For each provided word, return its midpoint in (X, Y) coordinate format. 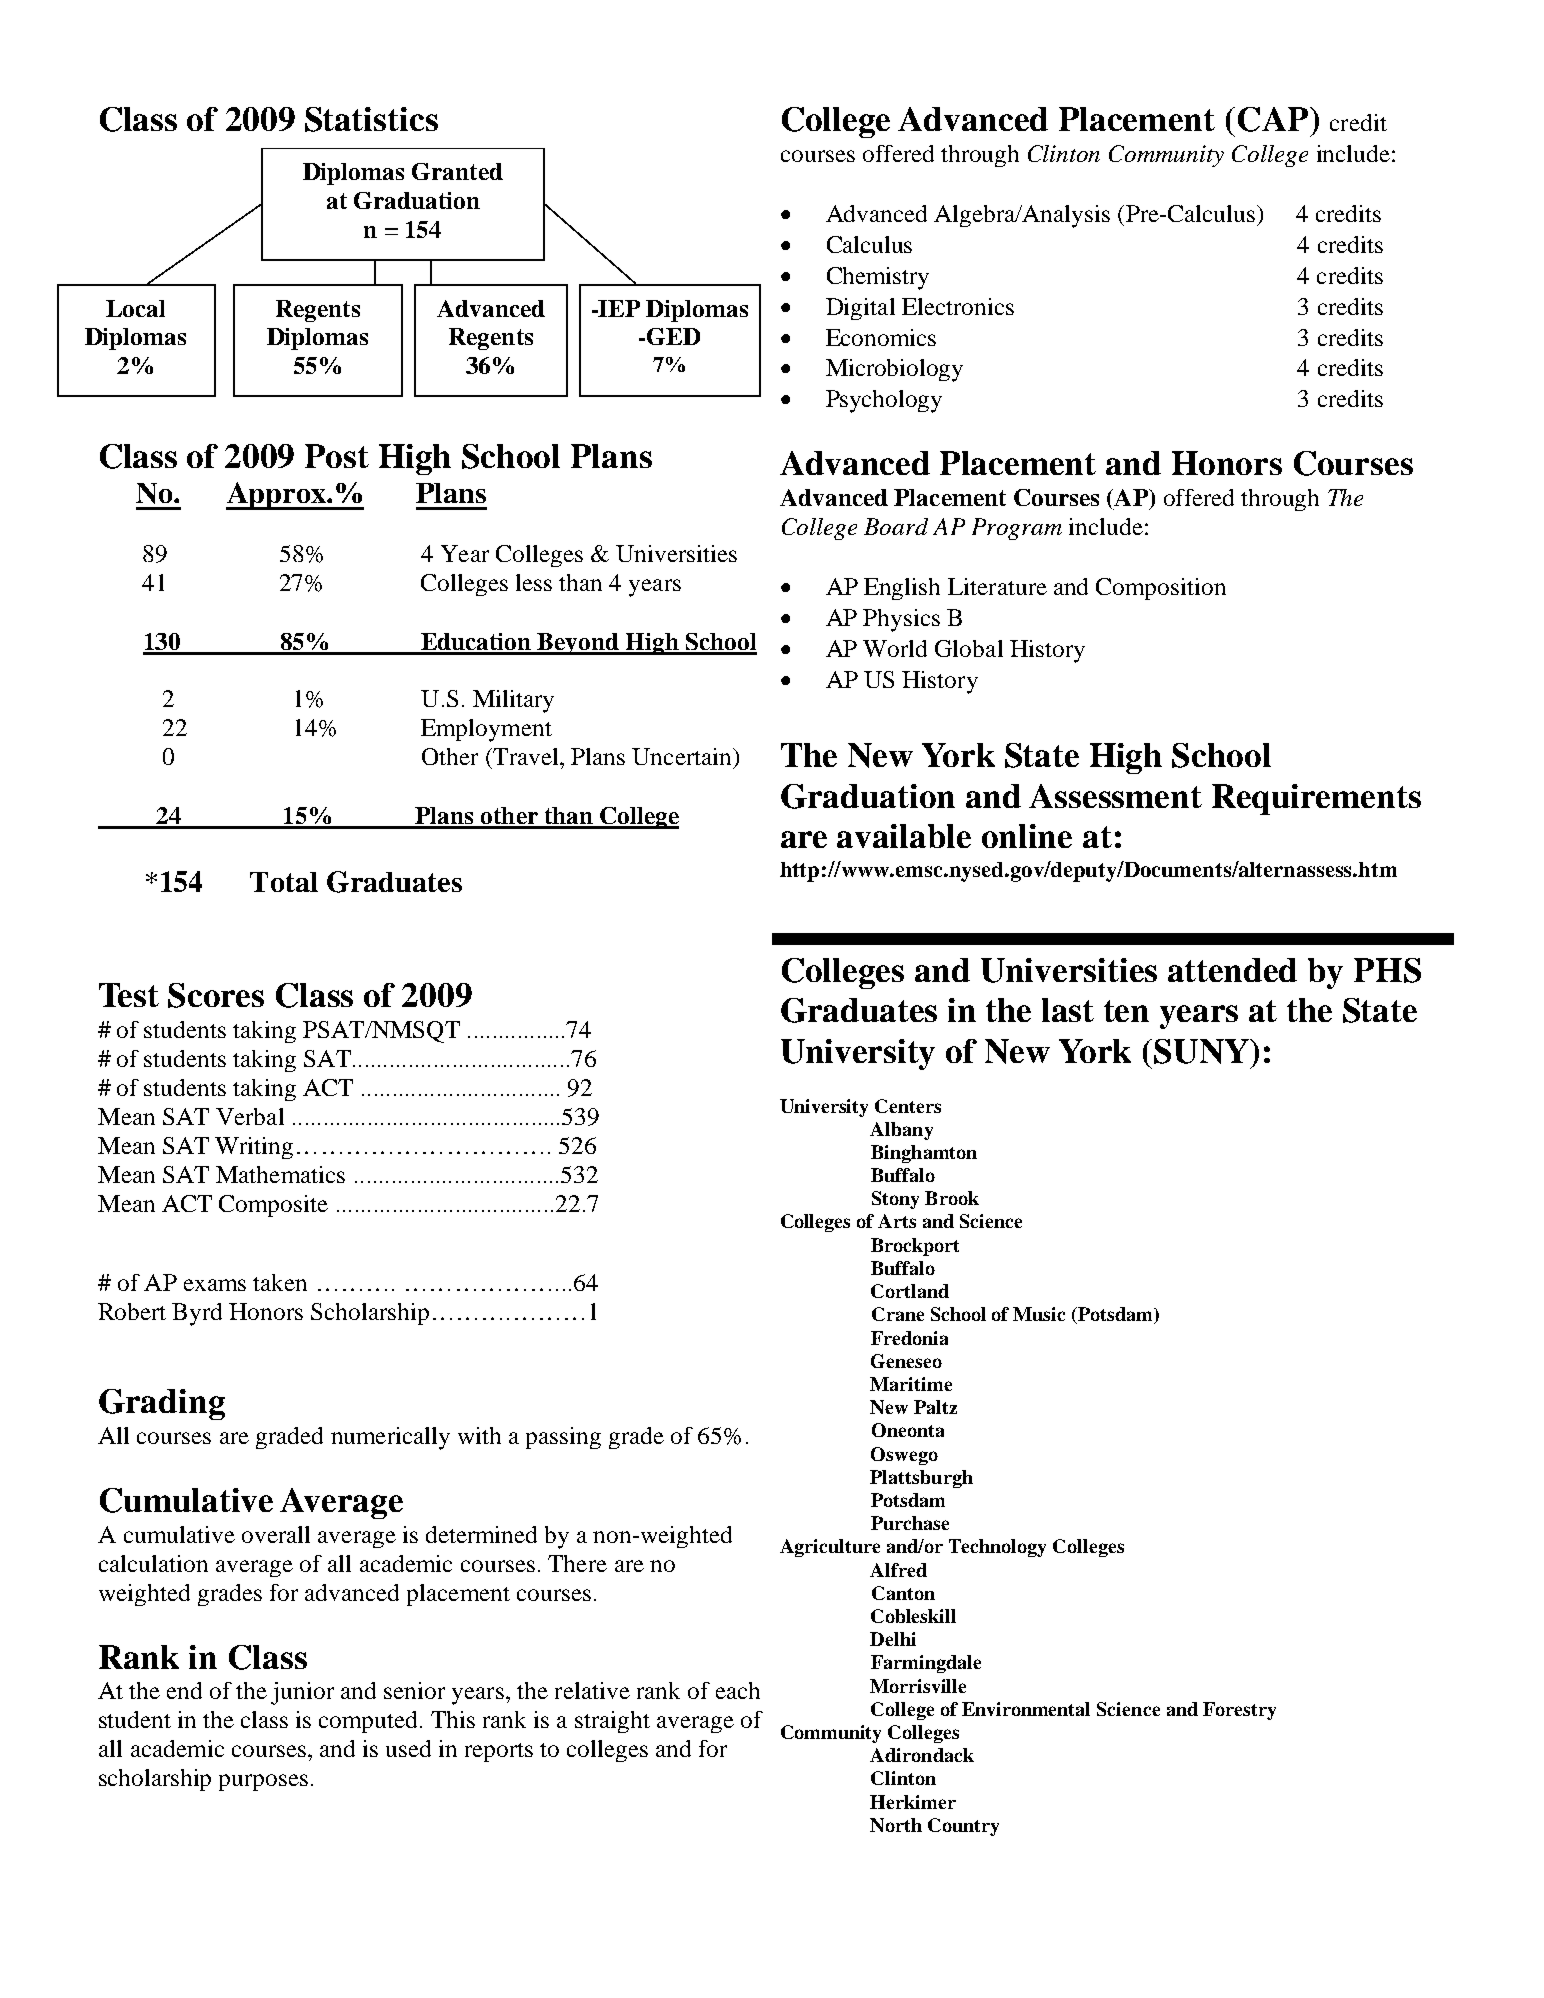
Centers (908, 1106)
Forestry (1239, 1711)
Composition (1161, 589)
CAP (1274, 119)
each (738, 1690)
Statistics (371, 119)
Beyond (579, 644)
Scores (216, 995)
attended (1232, 970)
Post (337, 456)
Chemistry (878, 278)
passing (563, 1438)
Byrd (197, 1314)
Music (1039, 1314)
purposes (263, 1782)
